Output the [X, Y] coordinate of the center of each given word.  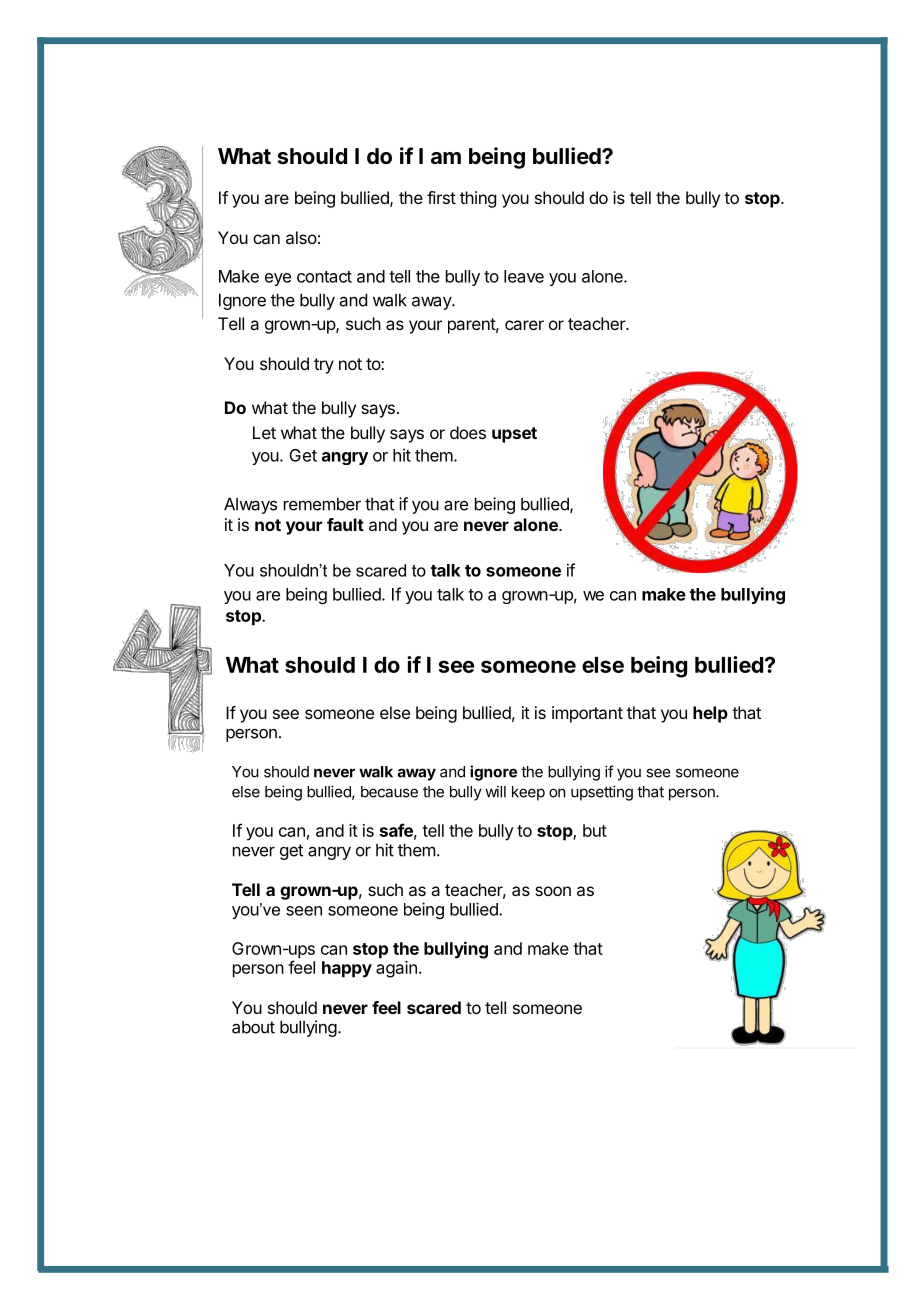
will [495, 791]
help [710, 714]
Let [264, 432]
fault [345, 524]
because [389, 792]
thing [478, 199]
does [468, 432]
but [595, 830]
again [396, 969]
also [301, 237]
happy [347, 969]
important [587, 714]
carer [524, 325]
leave [524, 276]
